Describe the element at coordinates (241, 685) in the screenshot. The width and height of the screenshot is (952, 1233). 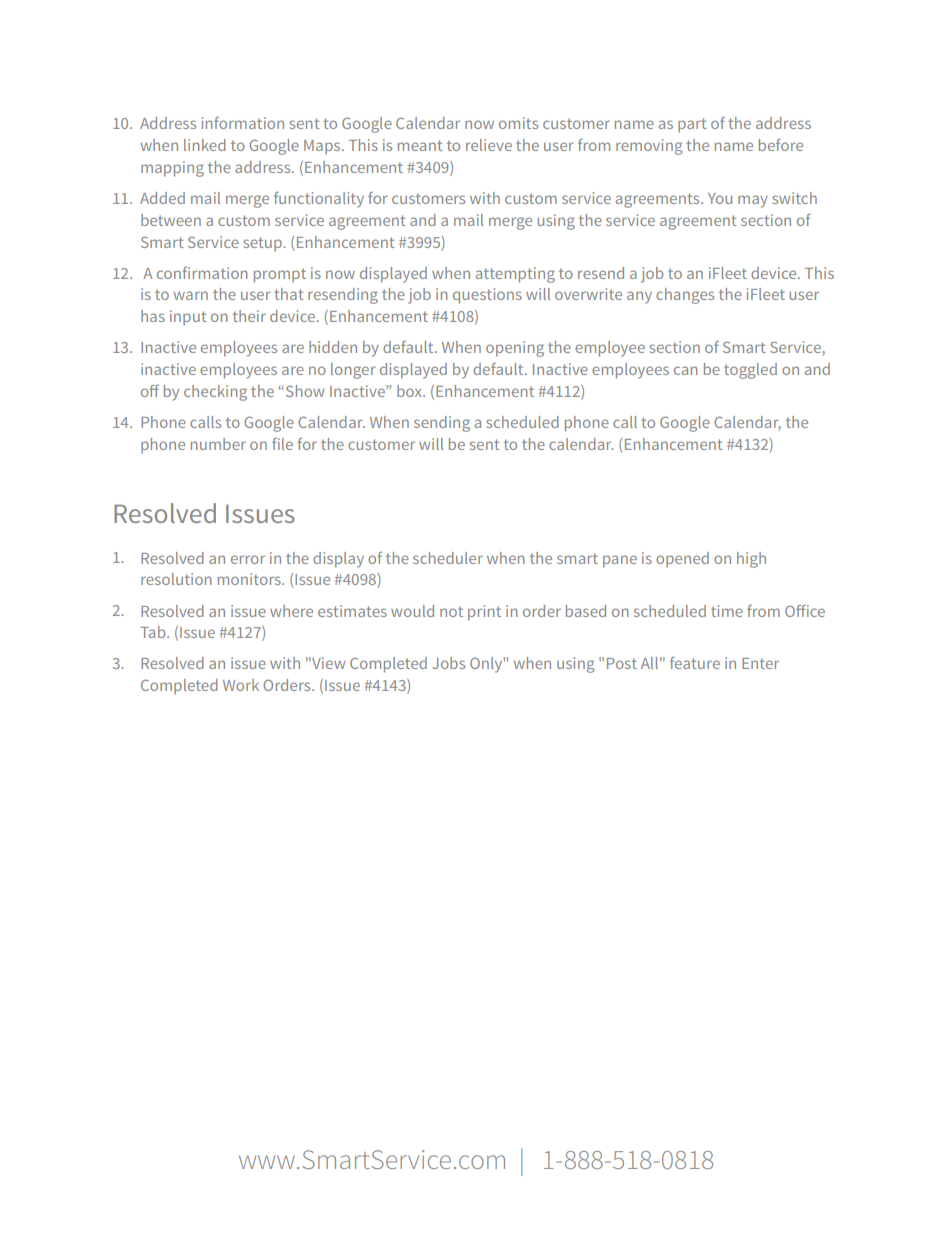
I see `Work` at that location.
